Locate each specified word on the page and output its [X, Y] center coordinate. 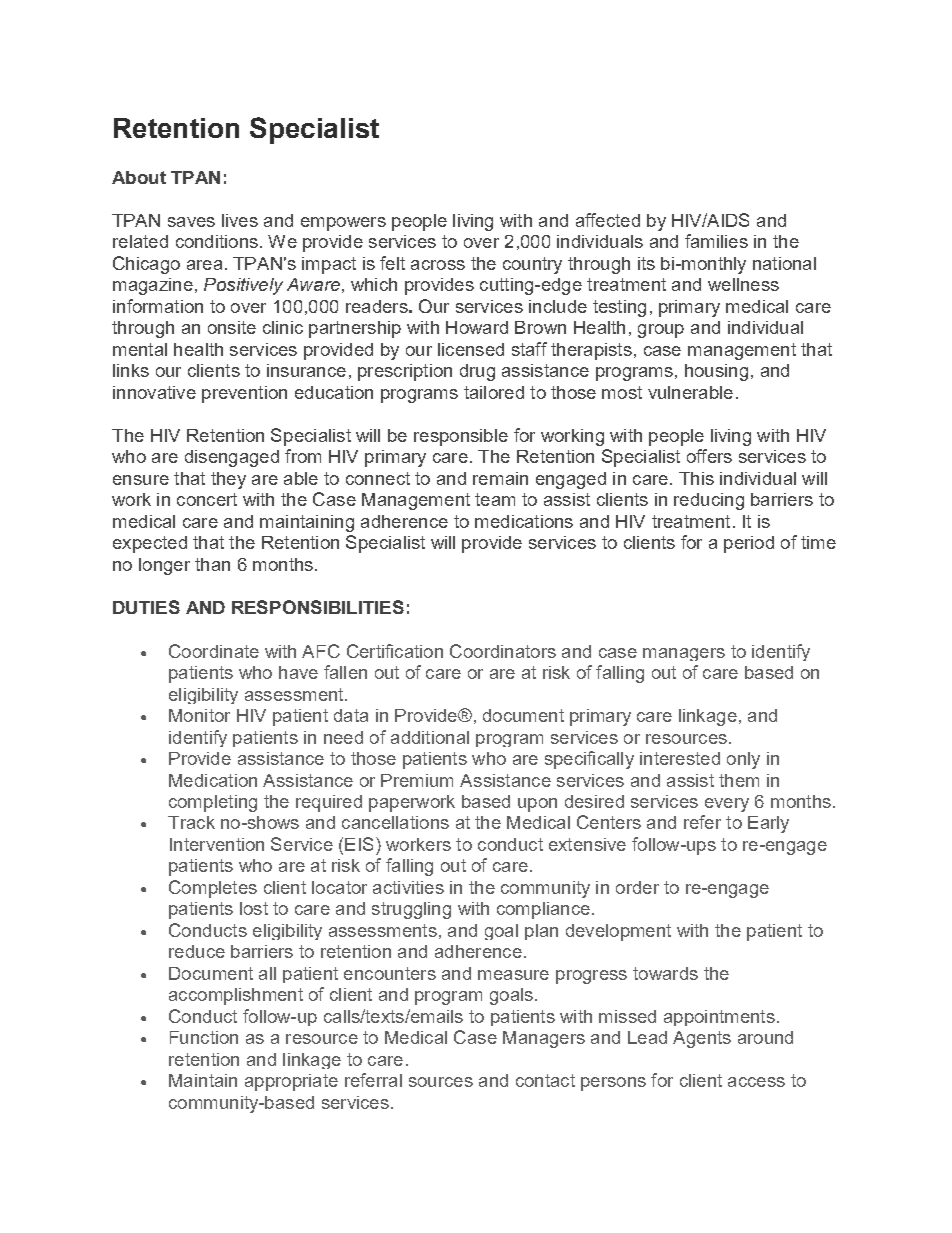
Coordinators [503, 651]
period [749, 544]
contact [545, 1080]
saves [191, 222]
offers [709, 456]
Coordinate [214, 651]
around [765, 1037]
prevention [244, 394]
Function [204, 1037]
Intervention [217, 844]
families [716, 241]
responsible [461, 437]
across [438, 265]
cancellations [395, 822]
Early [768, 824]
